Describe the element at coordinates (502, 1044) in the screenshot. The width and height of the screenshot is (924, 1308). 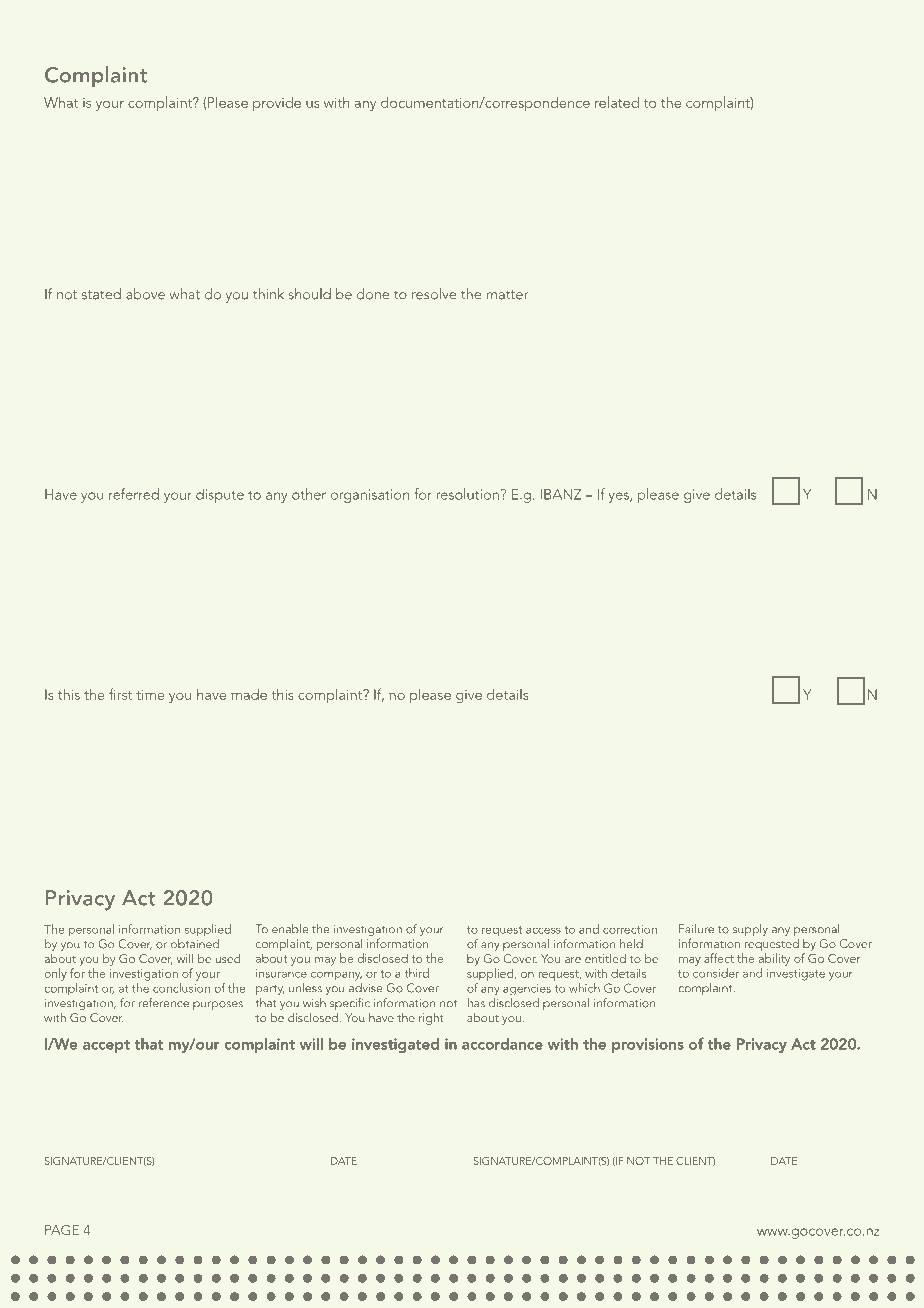
I see `accordance` at that location.
